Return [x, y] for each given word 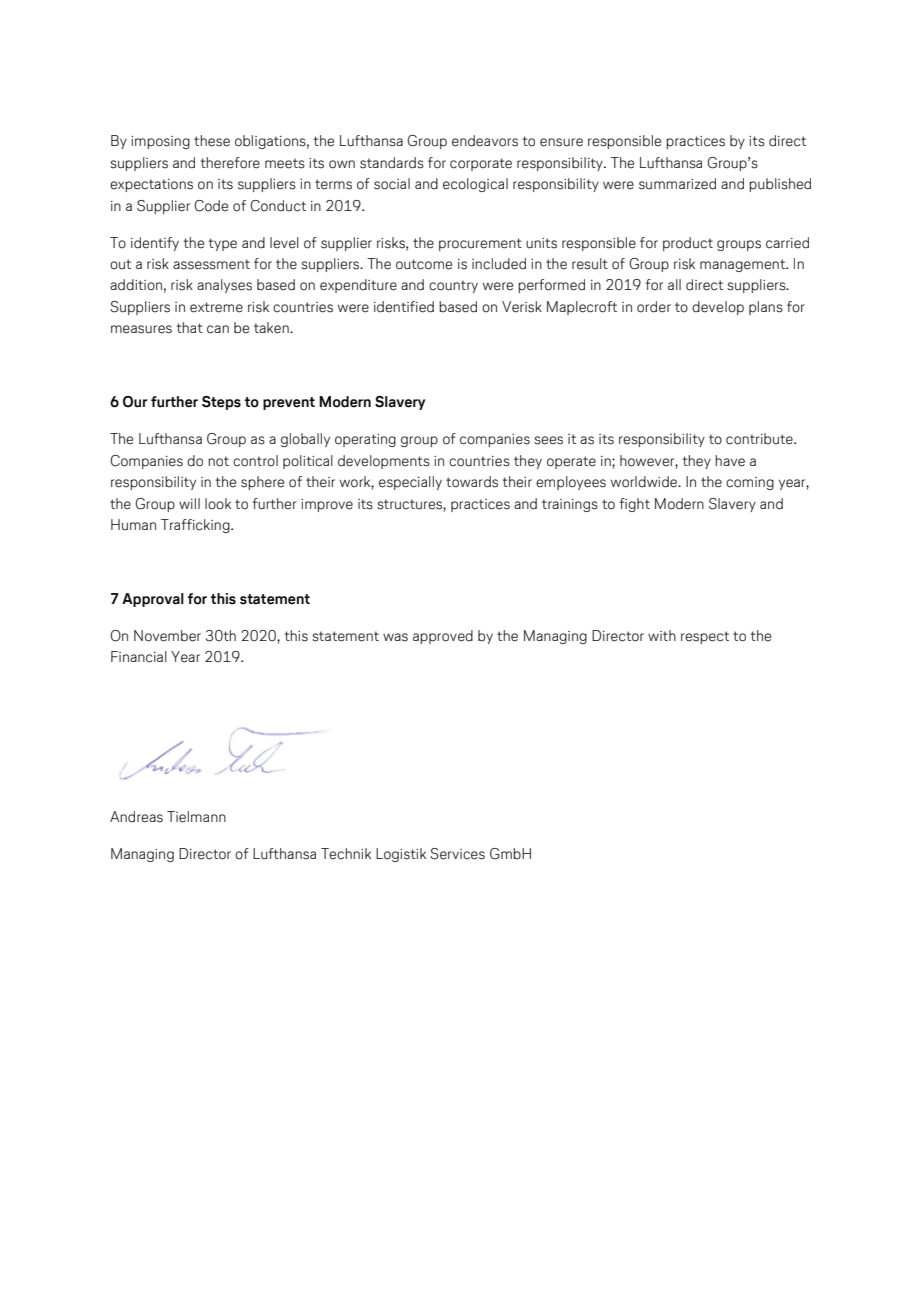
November [167, 636]
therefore [230, 163]
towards [472, 482]
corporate [481, 164]
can [218, 329]
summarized [677, 184]
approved [443, 637]
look [218, 504]
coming [750, 483]
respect [705, 637]
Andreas [136, 817]
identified [404, 307]
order [654, 307]
